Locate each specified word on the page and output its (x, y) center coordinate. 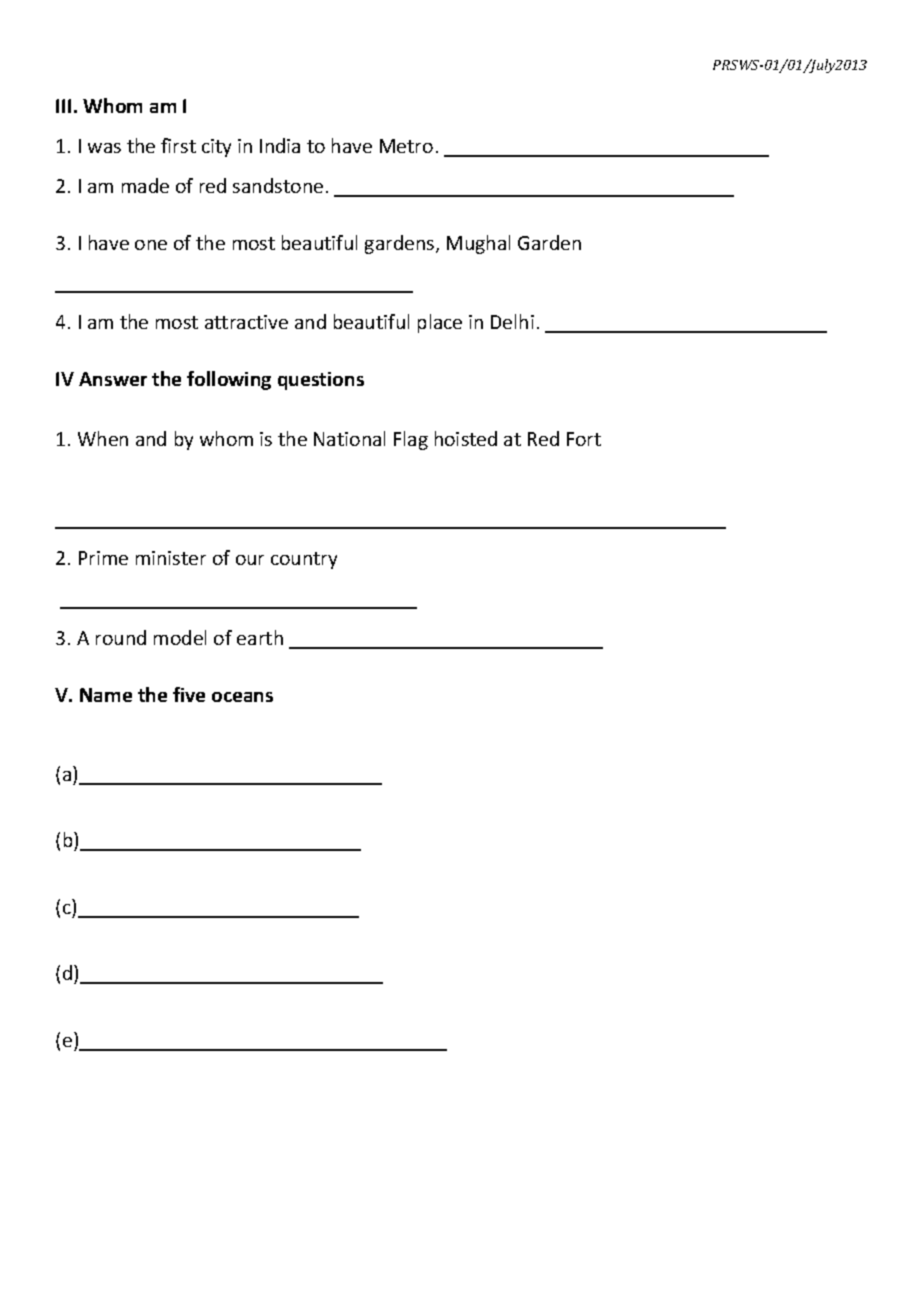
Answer (113, 379)
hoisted (466, 438)
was (104, 148)
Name (106, 695)
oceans (242, 697)
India (280, 145)
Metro (406, 146)
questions (321, 381)
